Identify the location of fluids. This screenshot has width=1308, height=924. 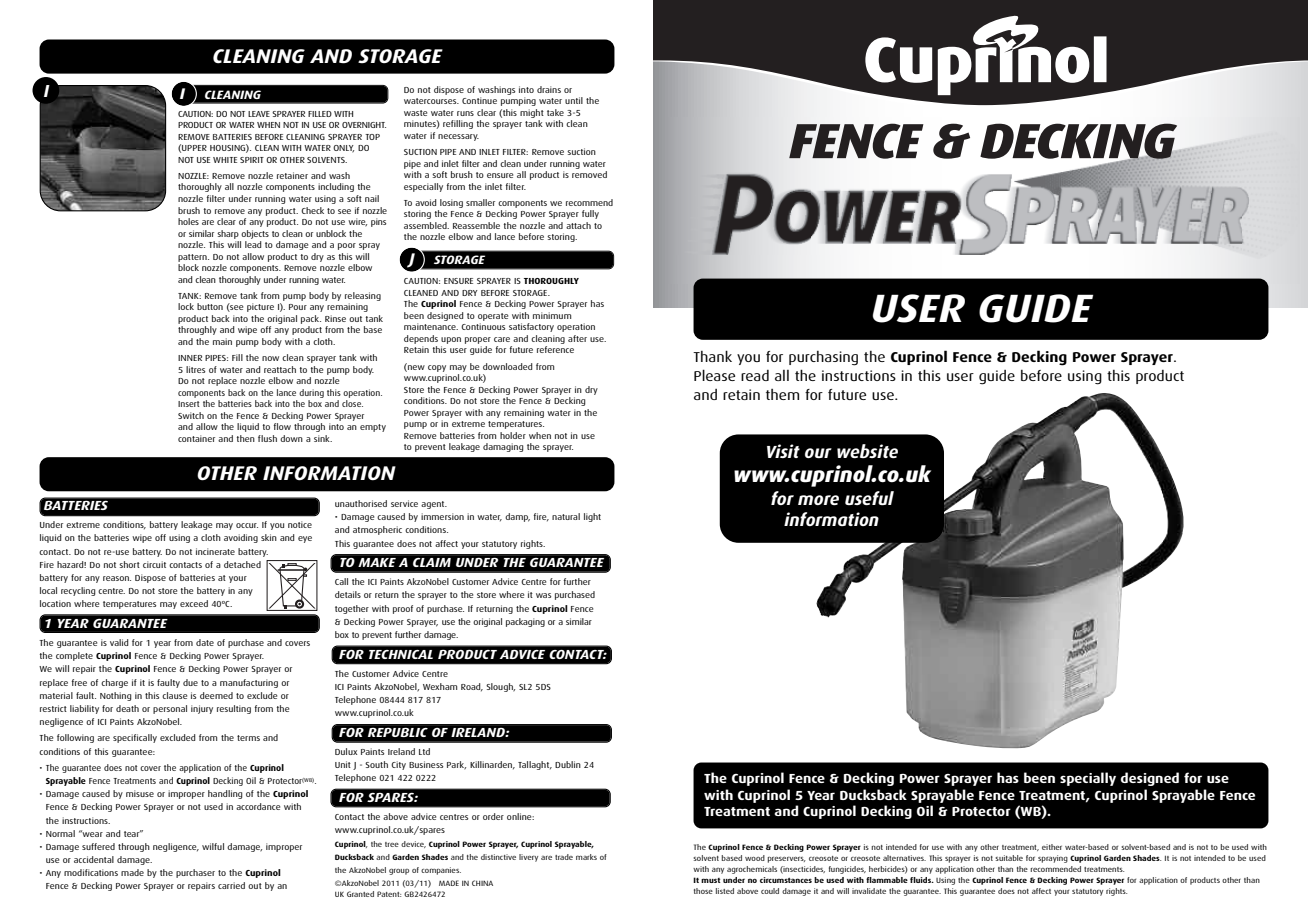
(922, 880).
